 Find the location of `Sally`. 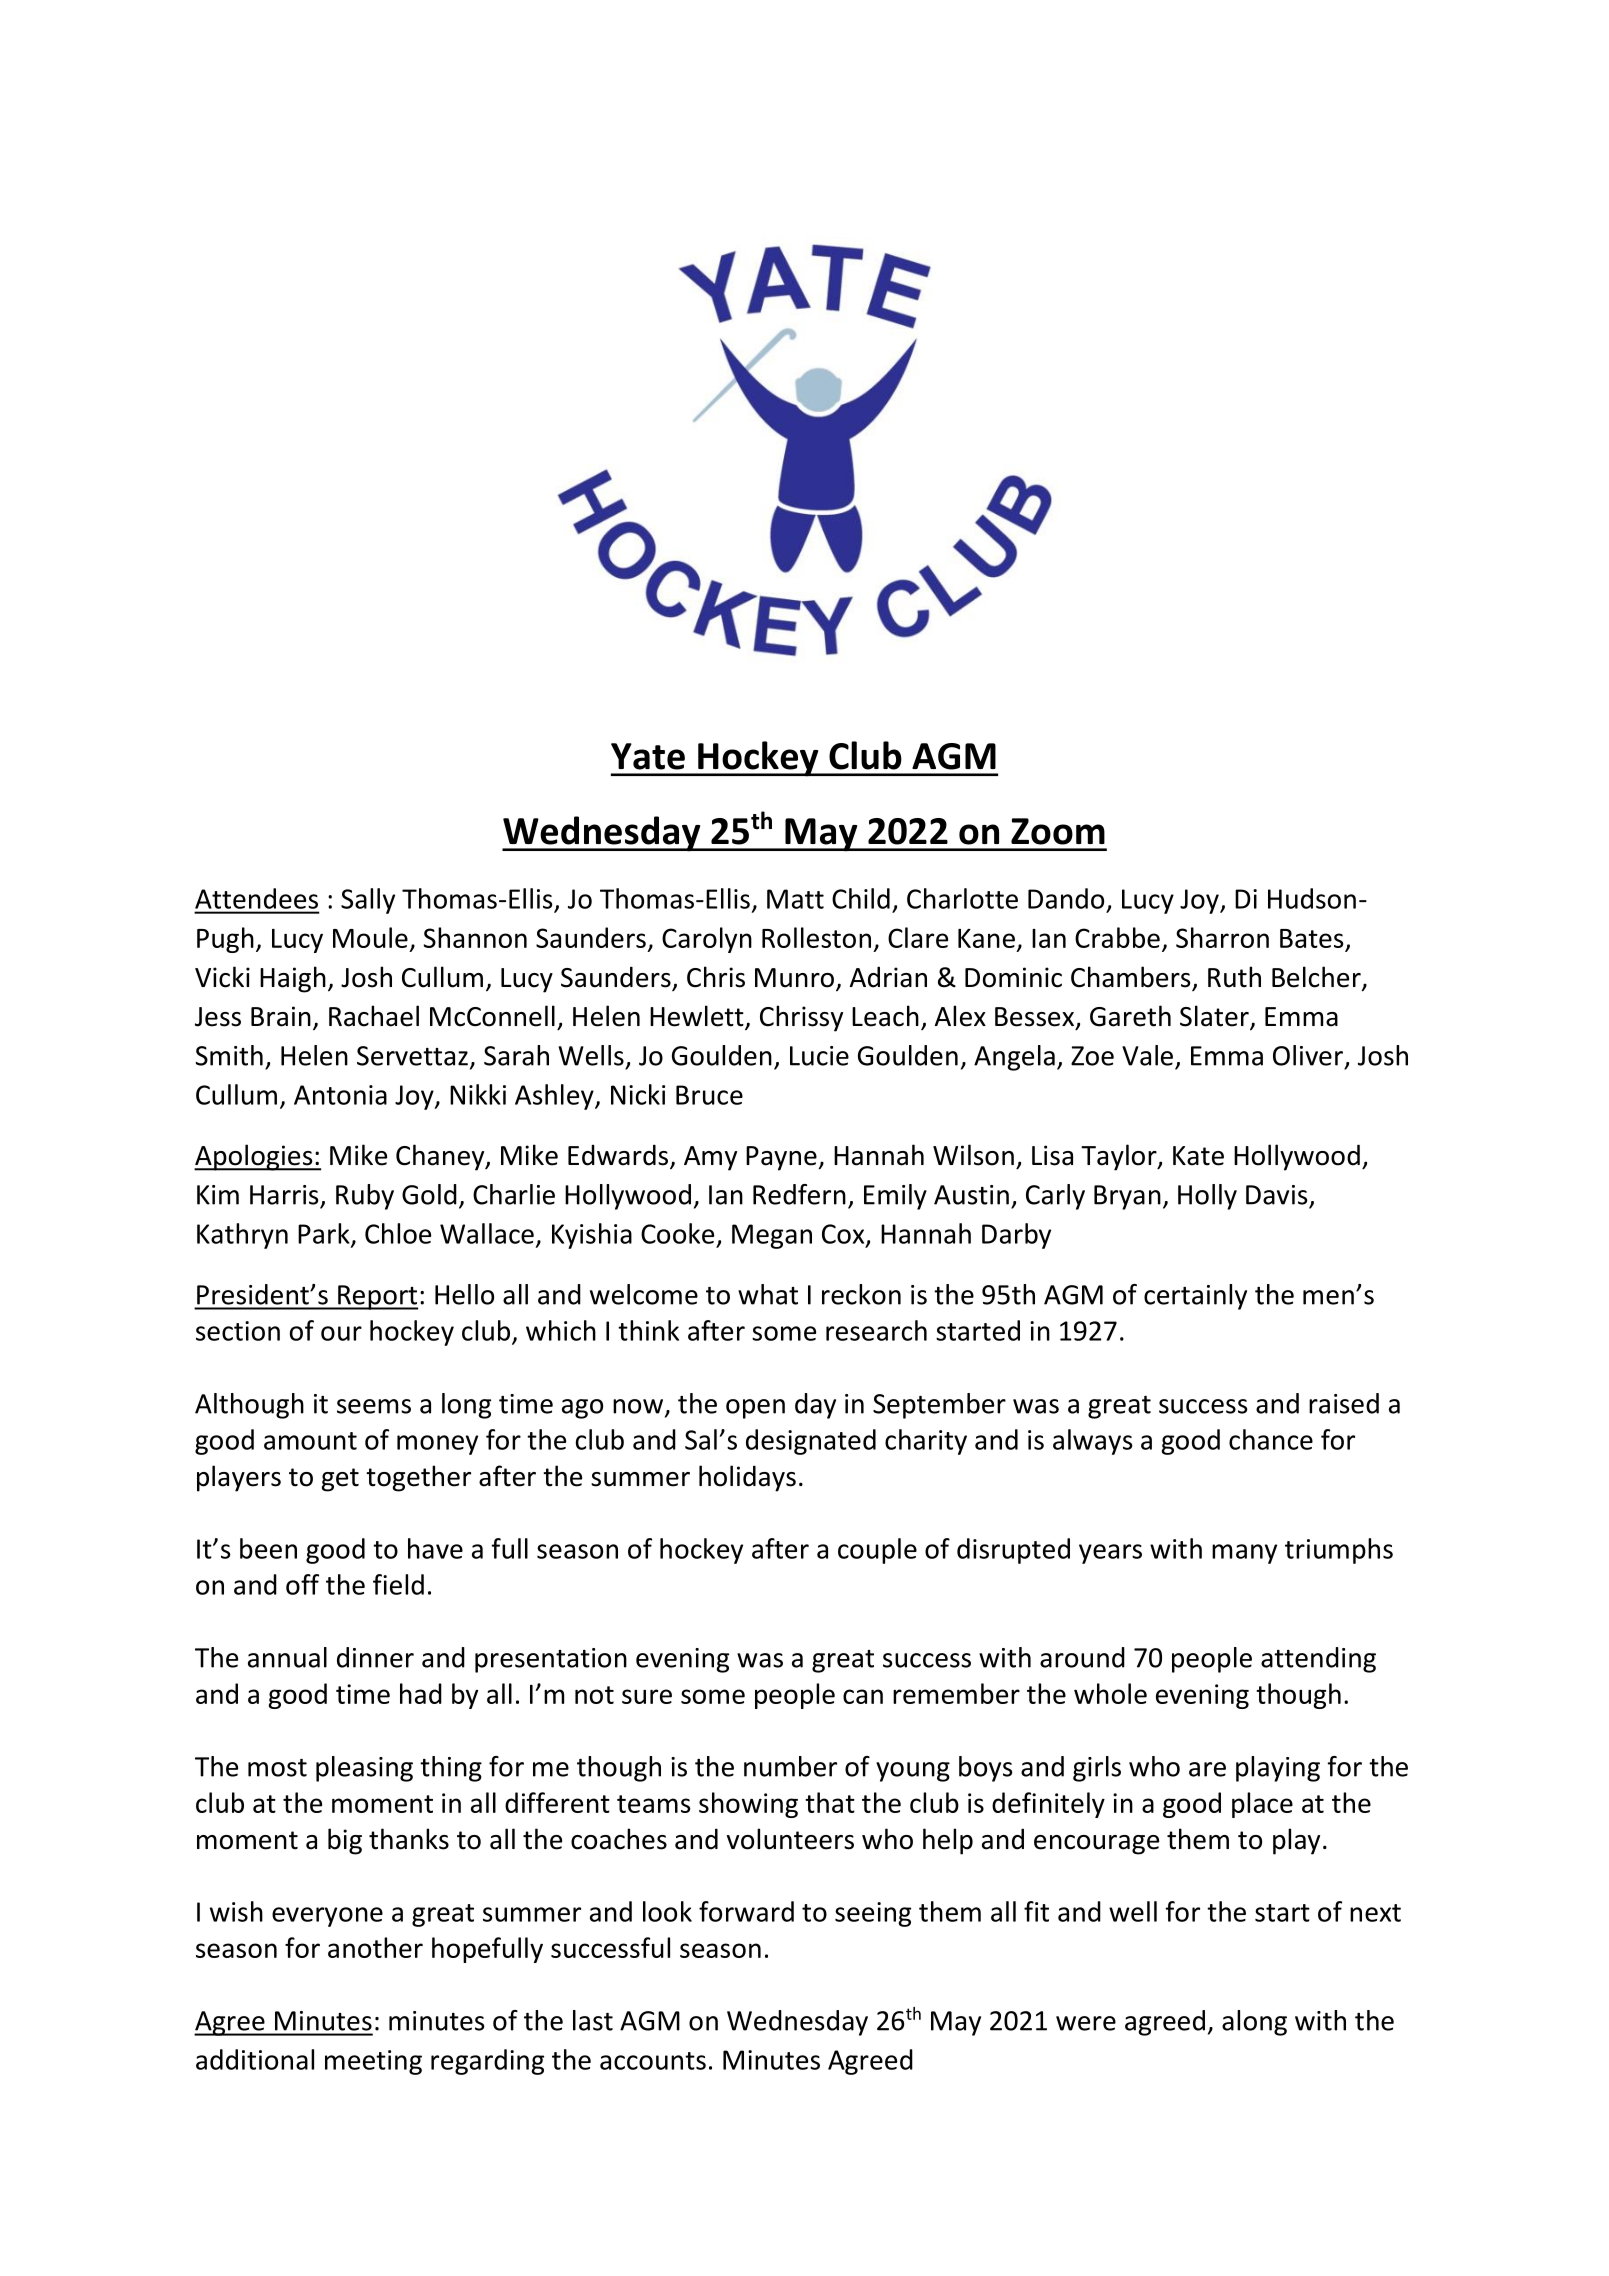

Sally is located at coordinates (368, 901).
